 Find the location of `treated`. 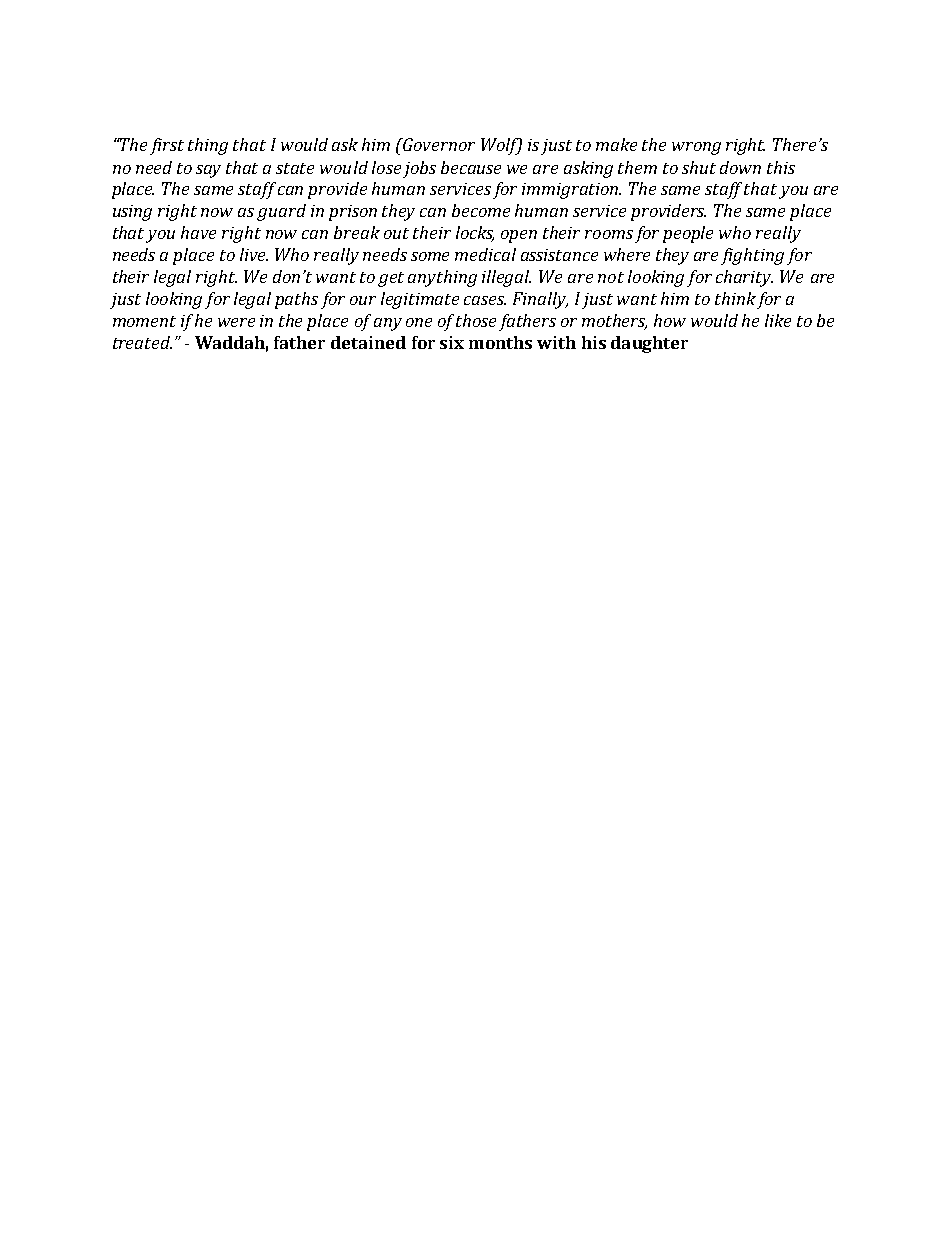

treated is located at coordinates (142, 342).
